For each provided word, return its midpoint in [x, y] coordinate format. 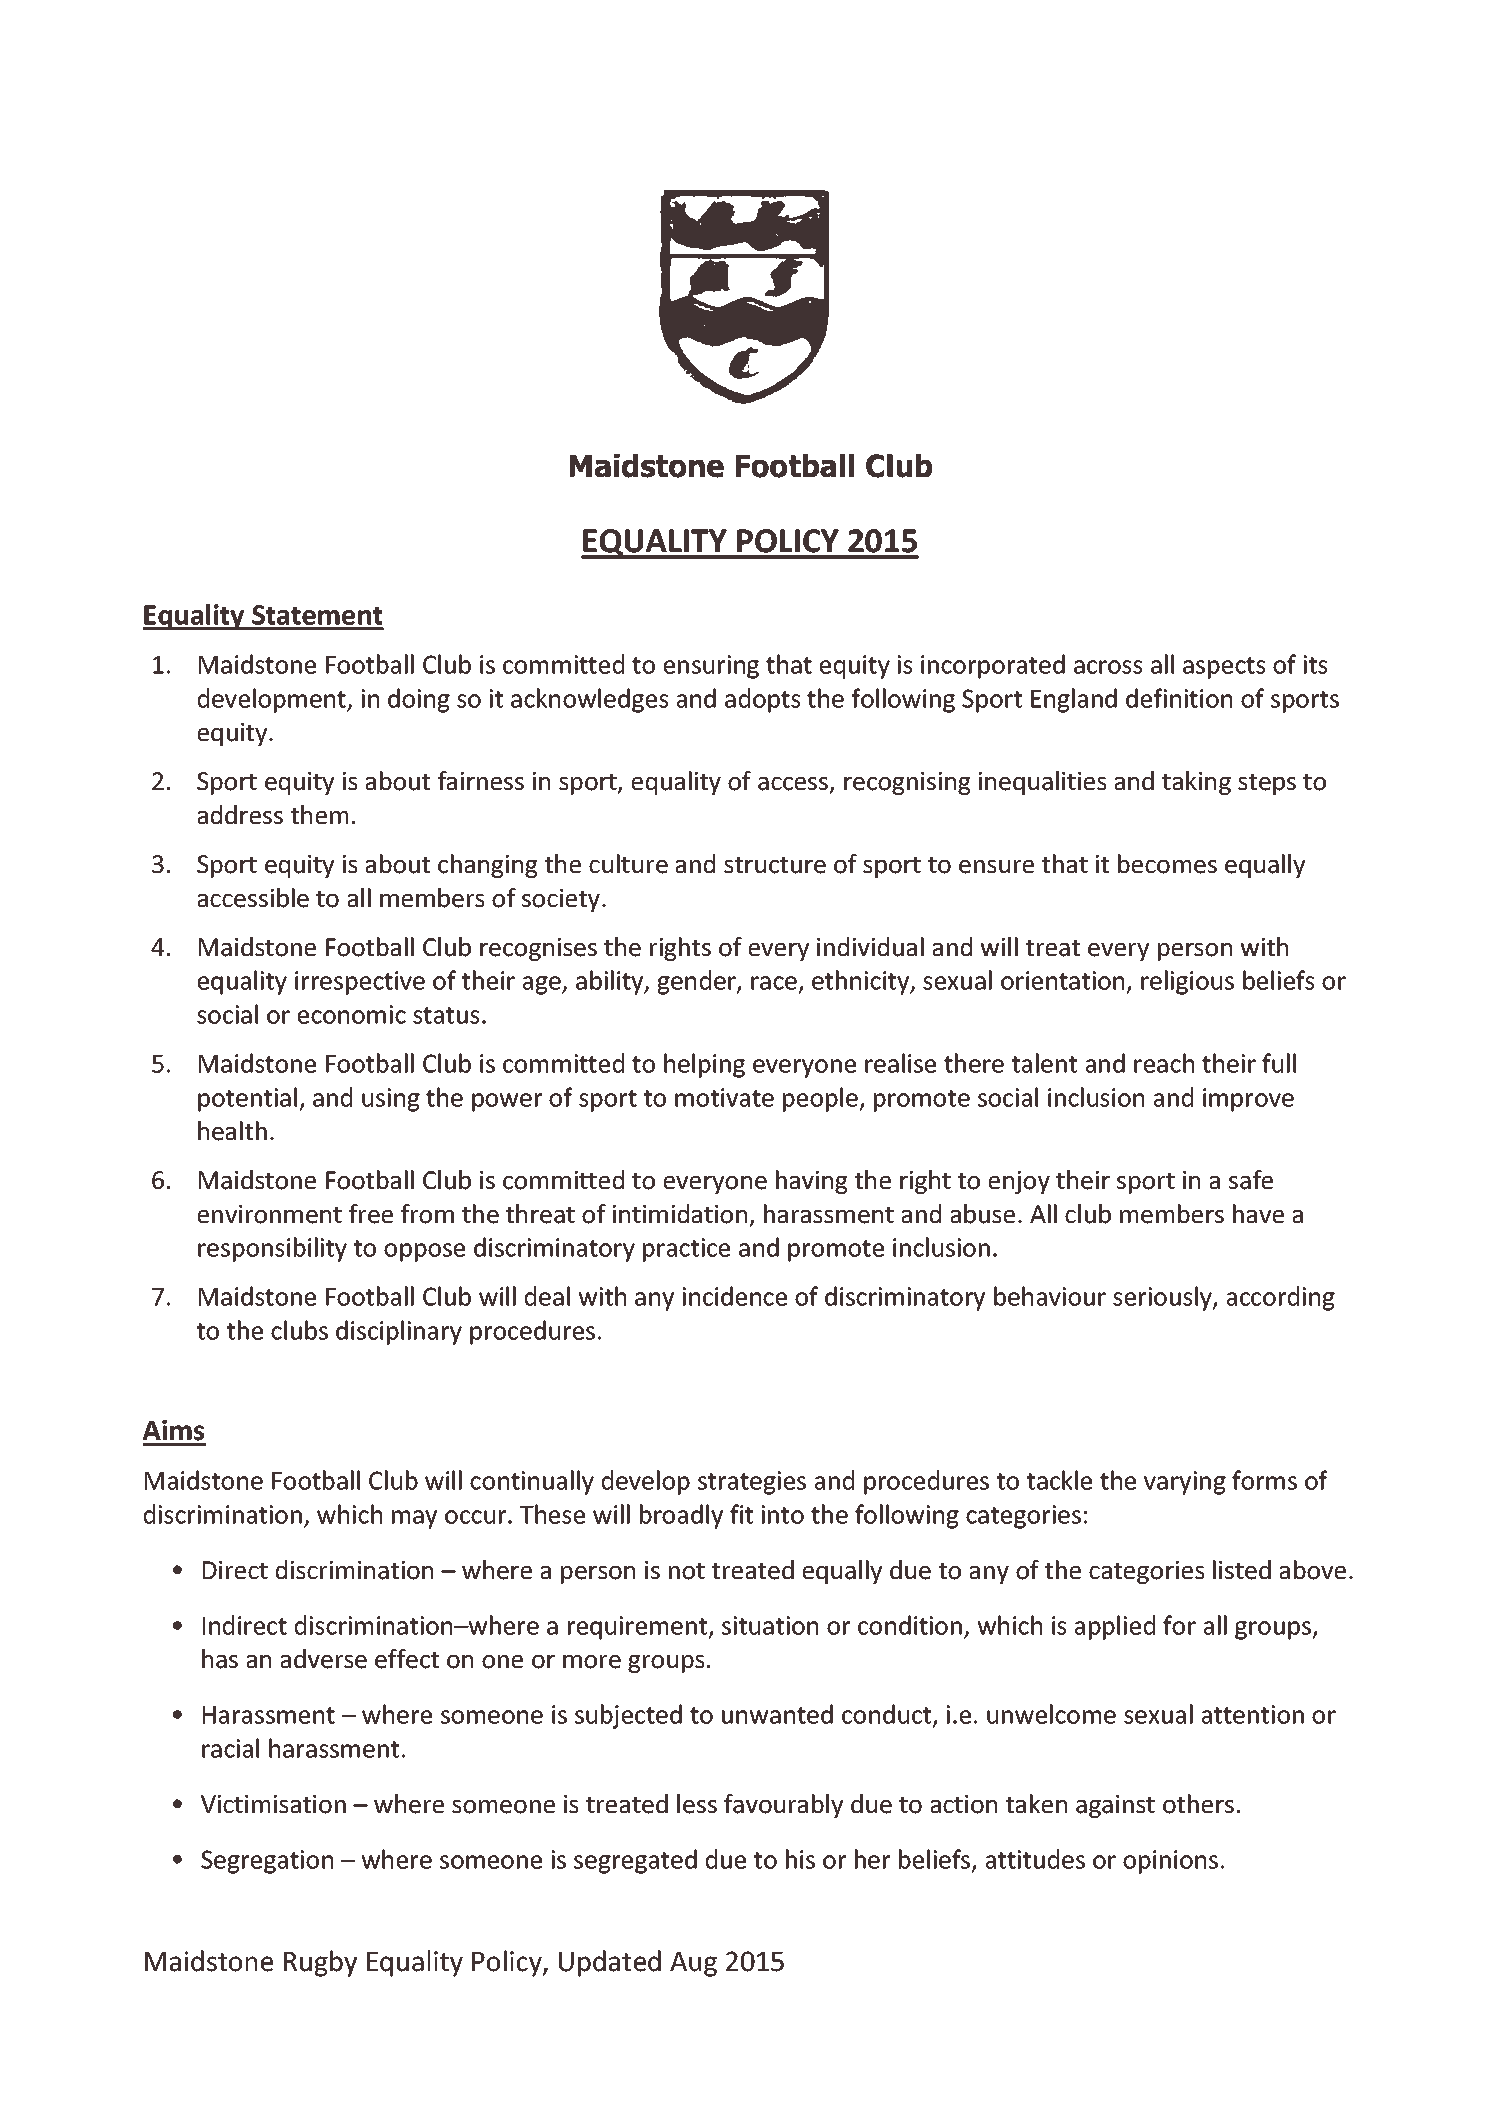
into [783, 1514]
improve [1248, 1100]
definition [1179, 698]
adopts [763, 700]
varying [1185, 1483]
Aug [693, 1964]
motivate [724, 1097]
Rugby [320, 1963]
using [391, 1100]
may [414, 1519]
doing [419, 700]
